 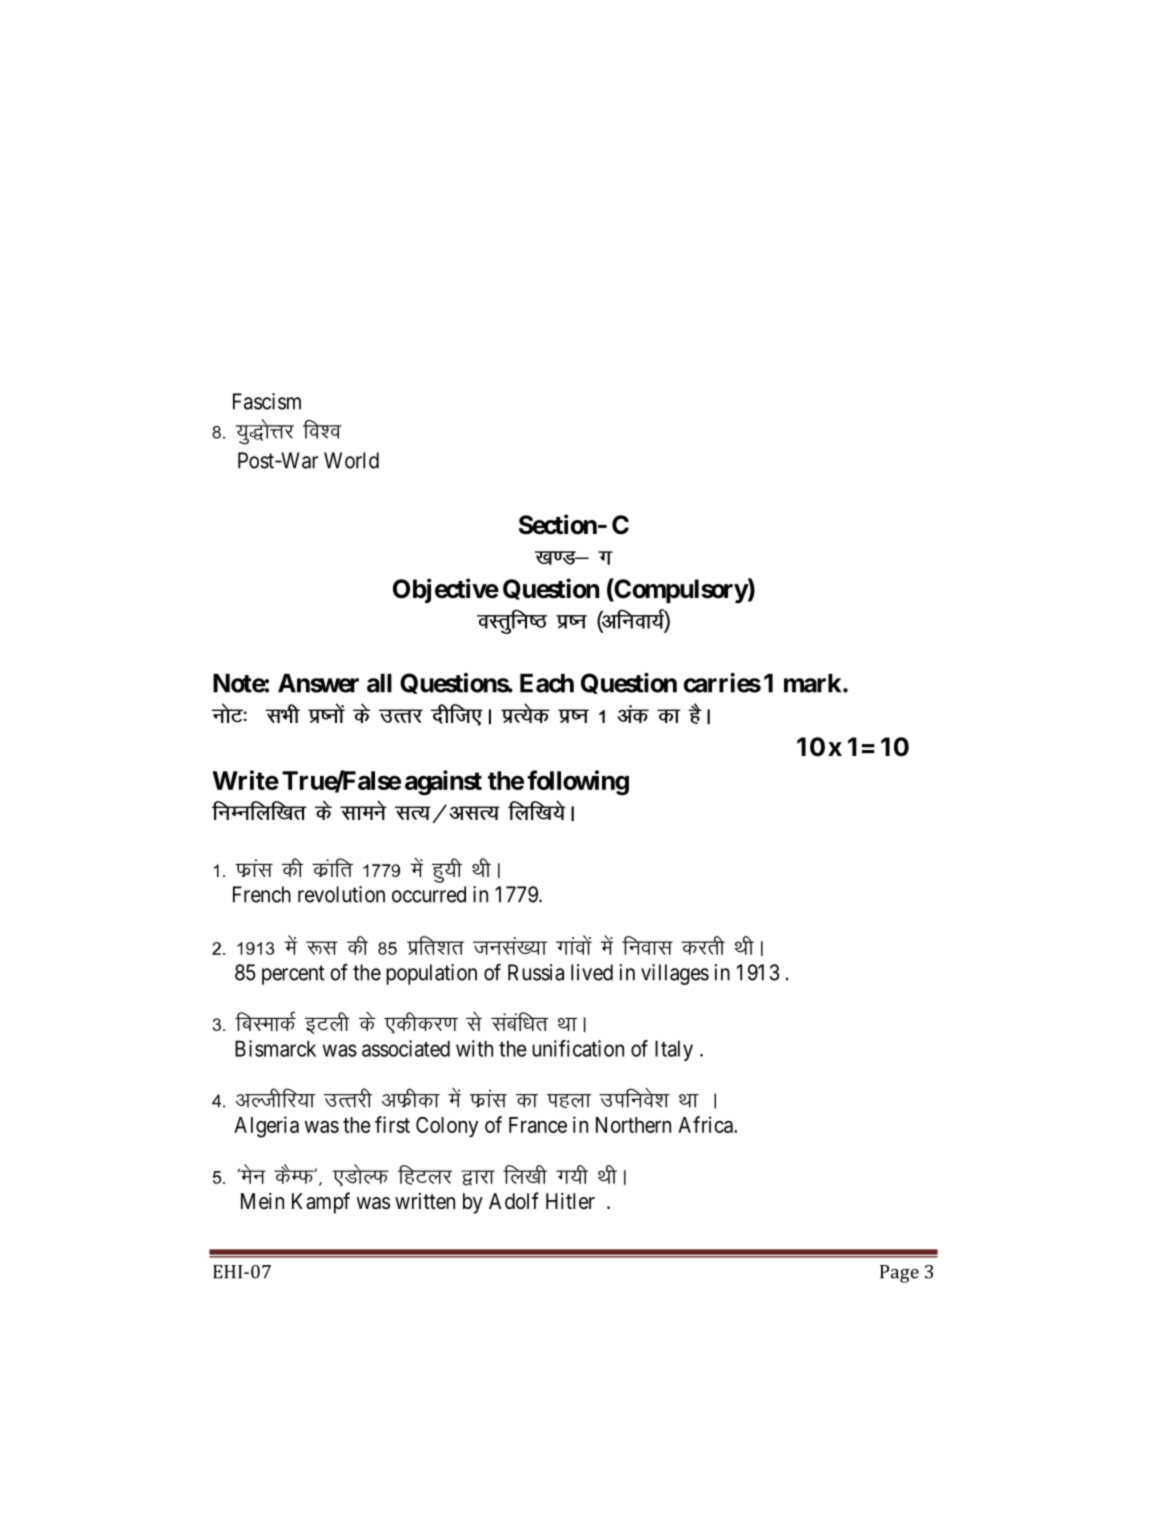 What do you see at coordinates (812, 683) in the image?
I see `mark` at bounding box center [812, 683].
